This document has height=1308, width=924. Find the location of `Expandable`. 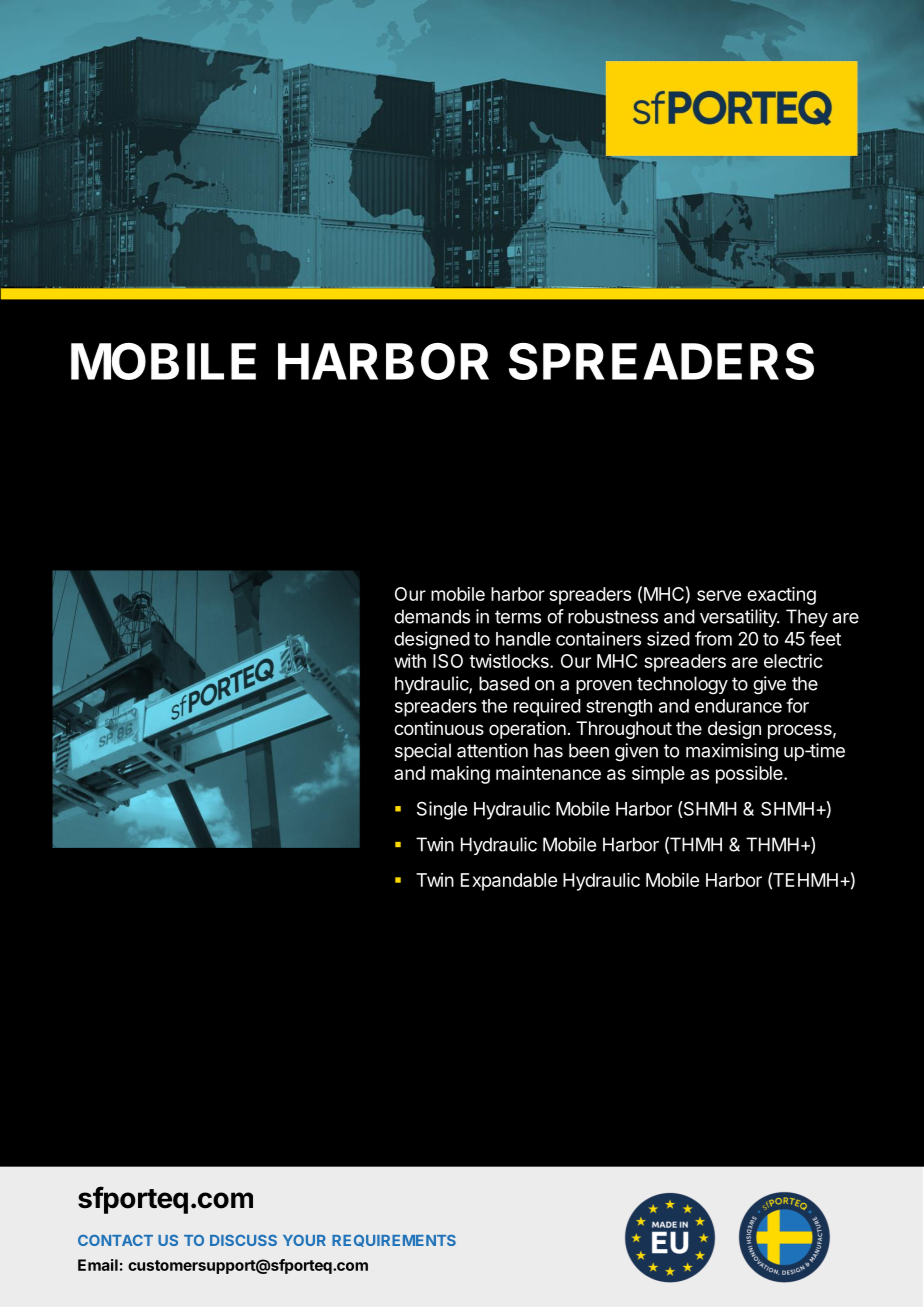

Expandable is located at coordinates (509, 882).
